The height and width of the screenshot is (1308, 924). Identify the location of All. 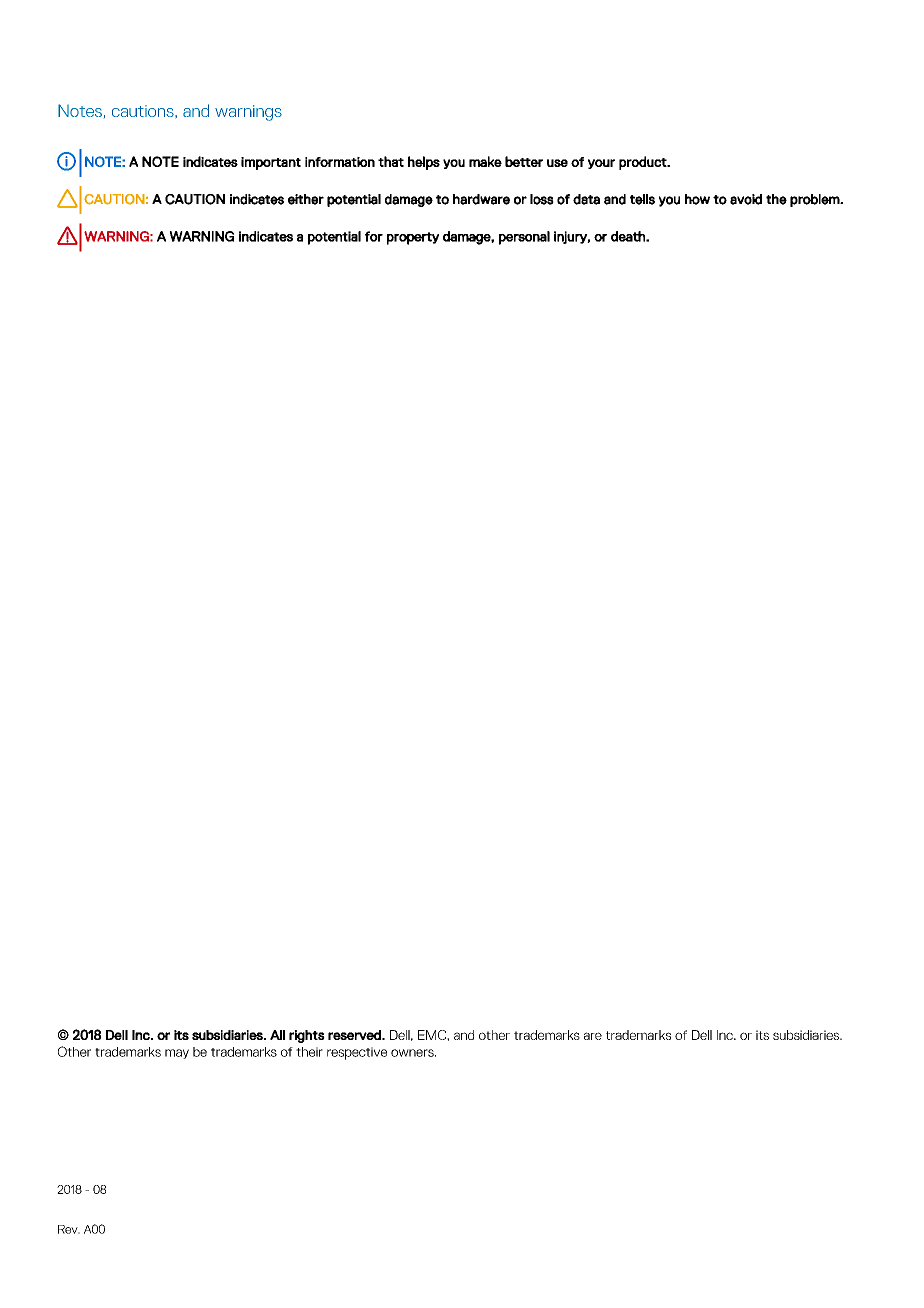
(277, 1035).
